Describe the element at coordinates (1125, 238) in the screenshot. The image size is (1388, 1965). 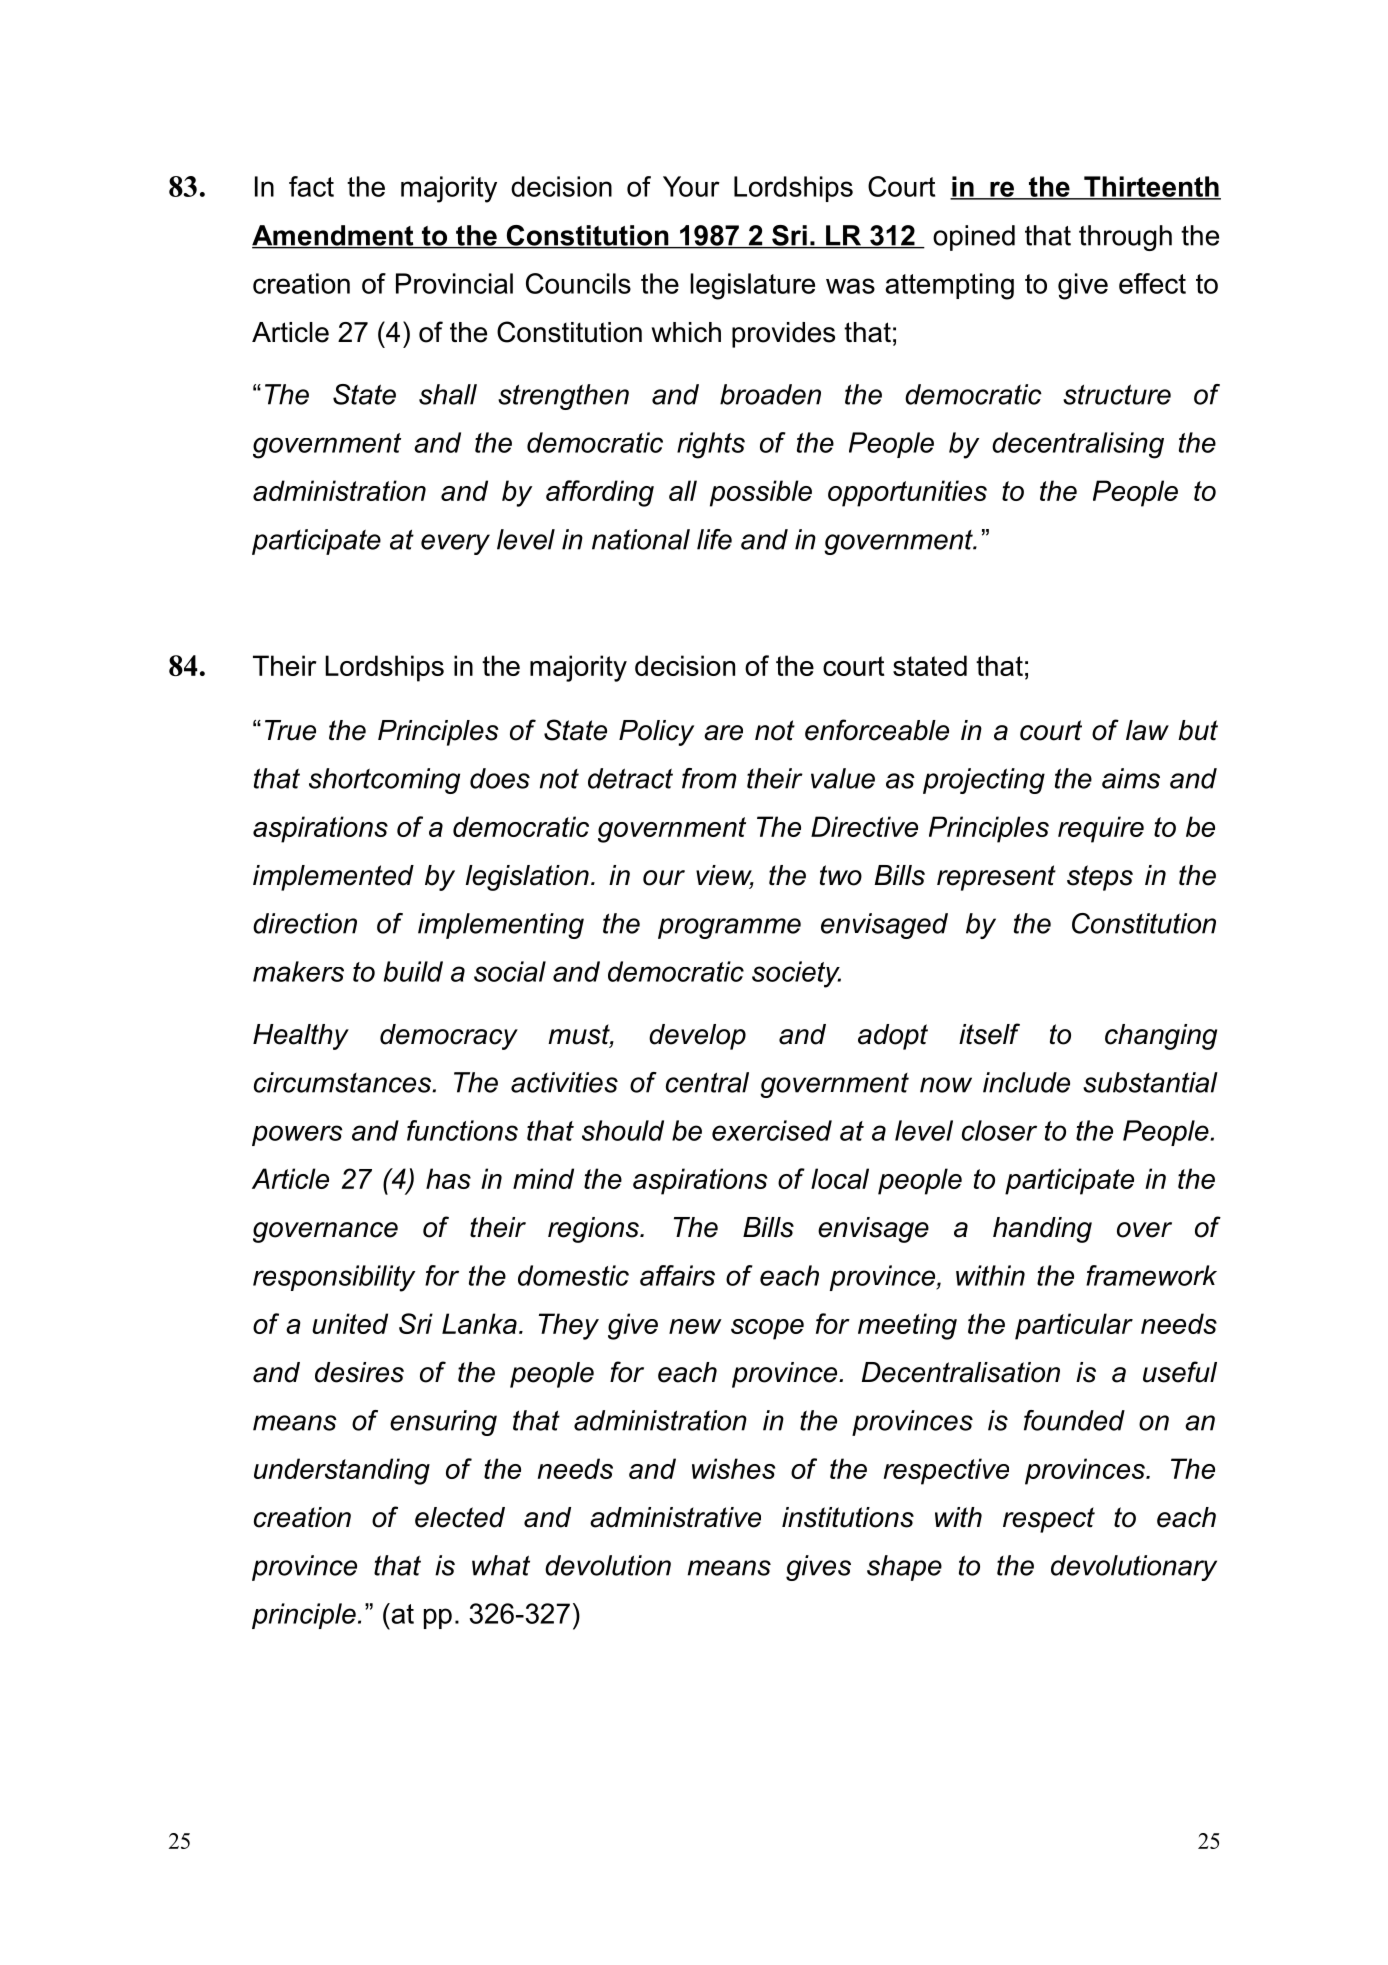
I see `through` at that location.
